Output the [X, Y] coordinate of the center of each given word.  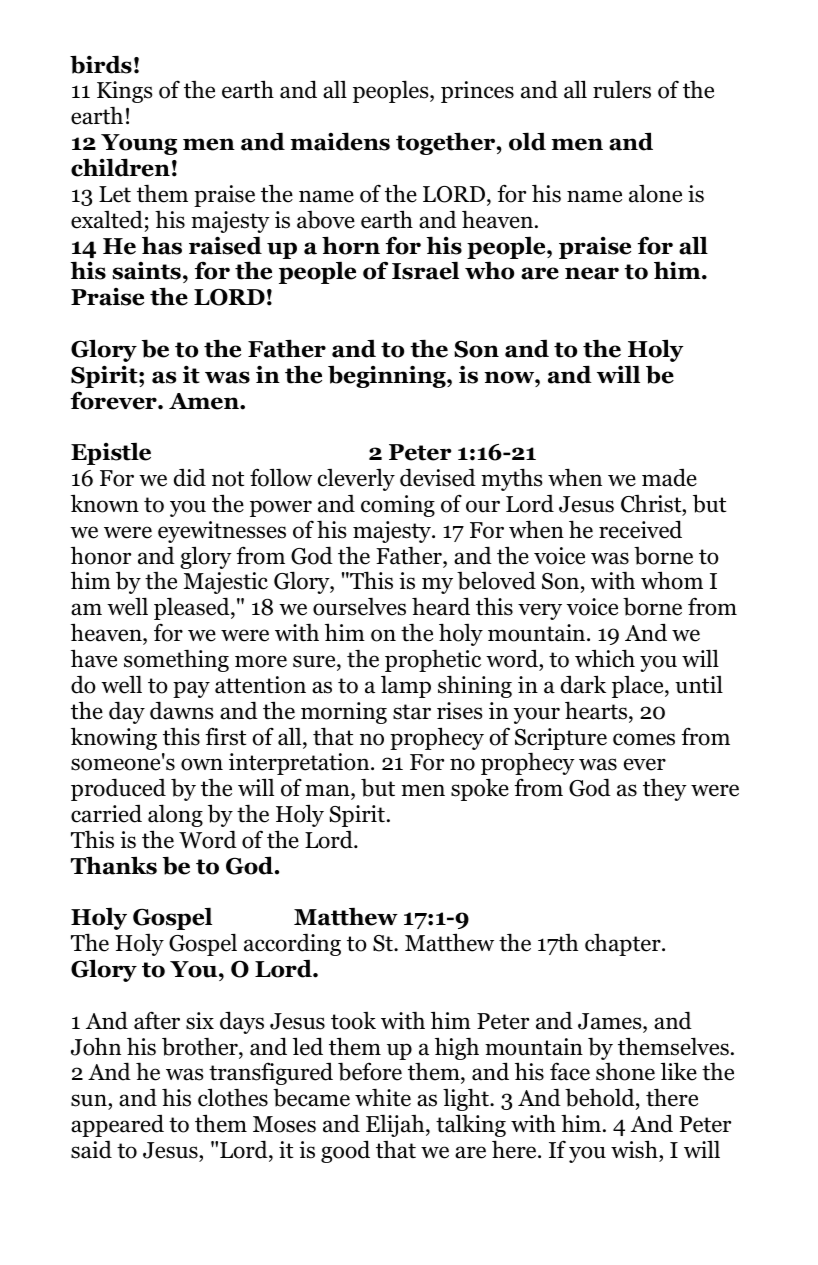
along [175, 815]
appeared [117, 1125]
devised [438, 477]
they [665, 790]
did [190, 477]
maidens [340, 141]
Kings [124, 92]
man [328, 790]
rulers [622, 90]
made [669, 477]
